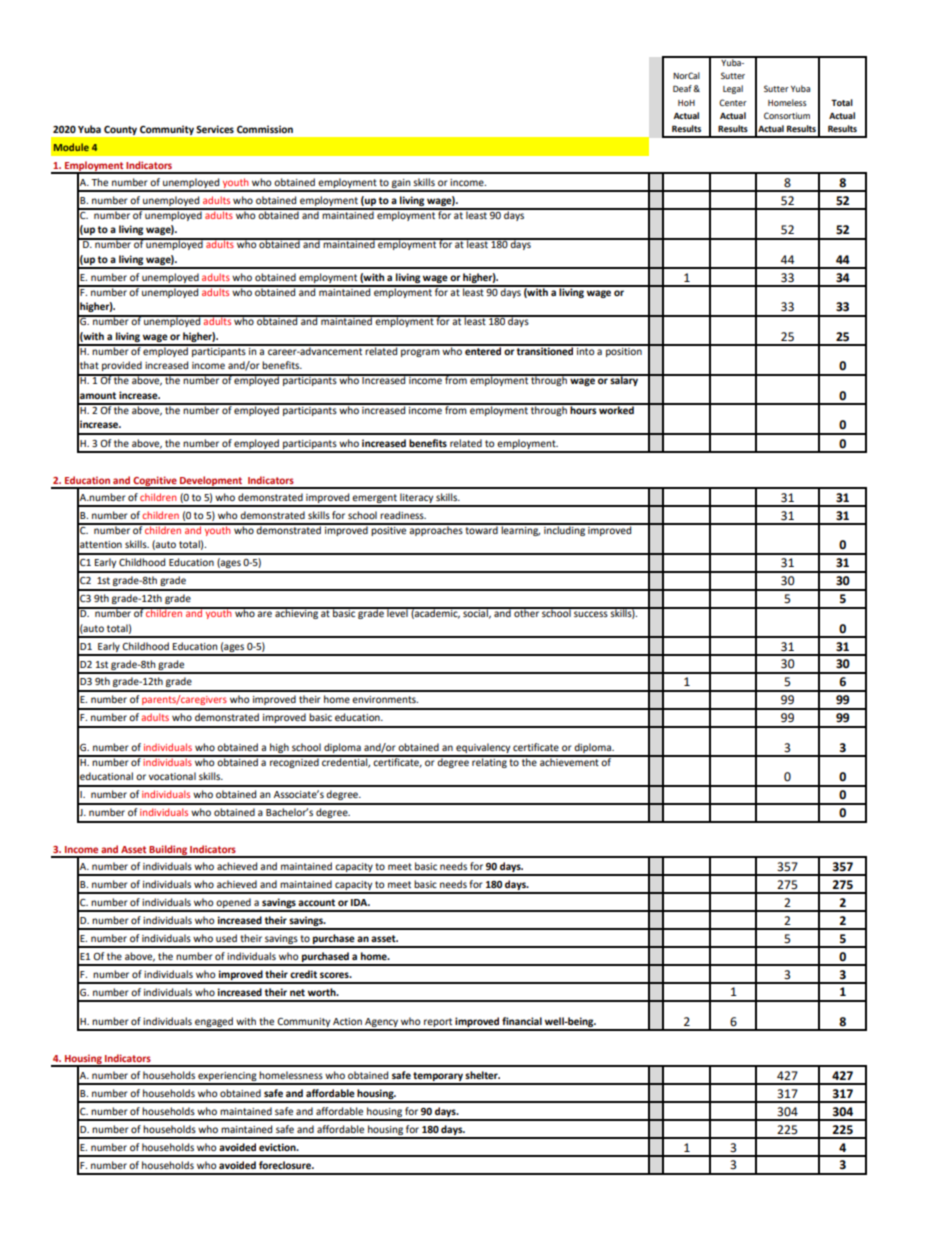 Image resolution: width=952 pixels, height=1233 pixels. What do you see at coordinates (436, 529) in the screenshot?
I see `approaches` at bounding box center [436, 529].
